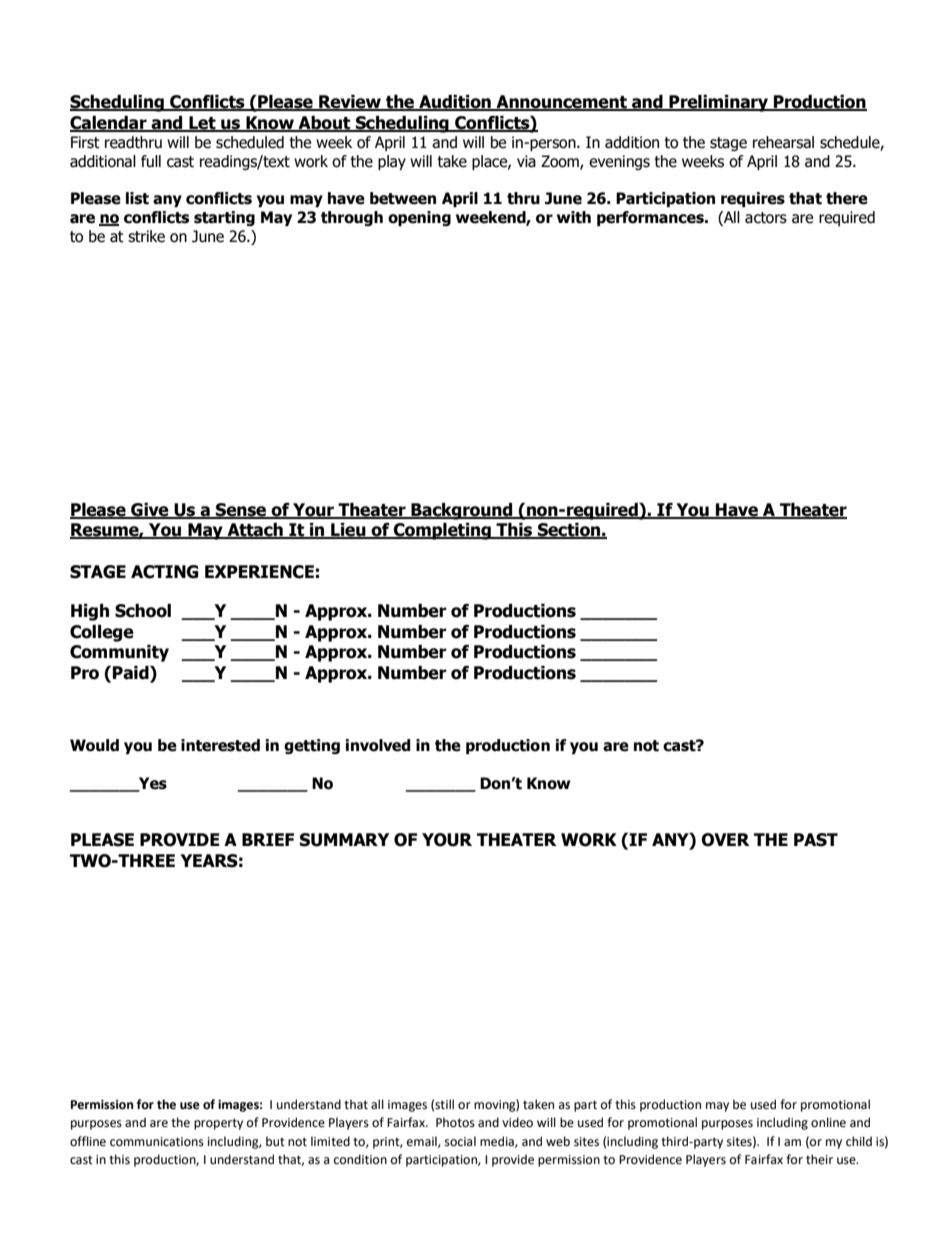  What do you see at coordinates (461, 511) in the screenshot?
I see `Background` at bounding box center [461, 511].
